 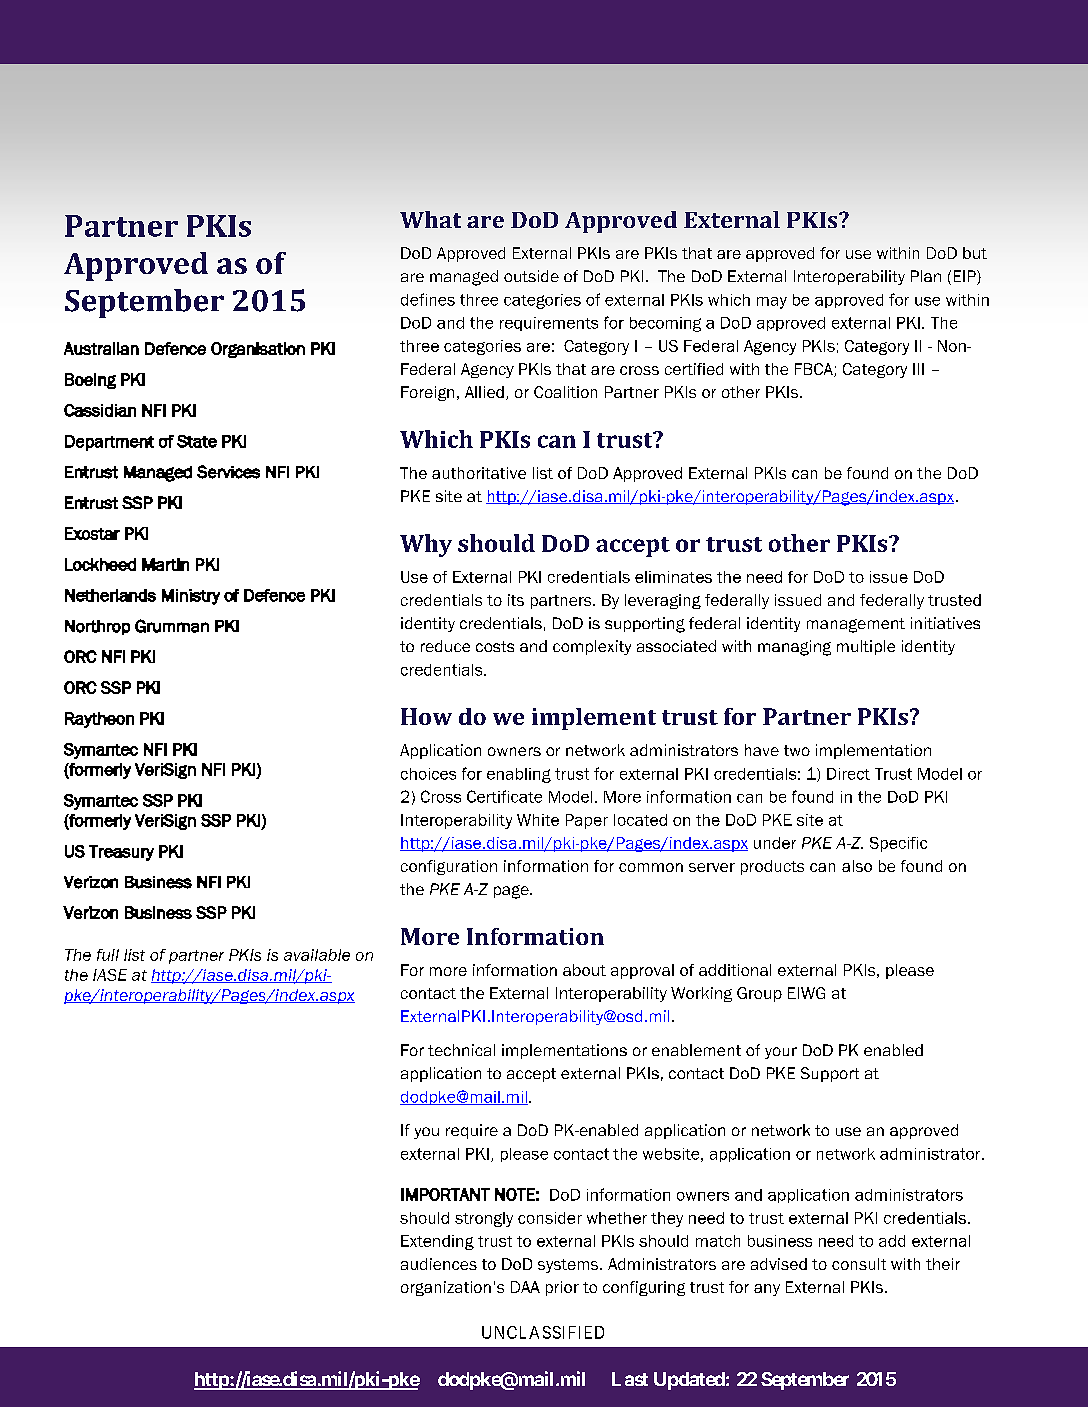 What do you see at coordinates (781, 1053) in the screenshot?
I see `your` at bounding box center [781, 1053].
